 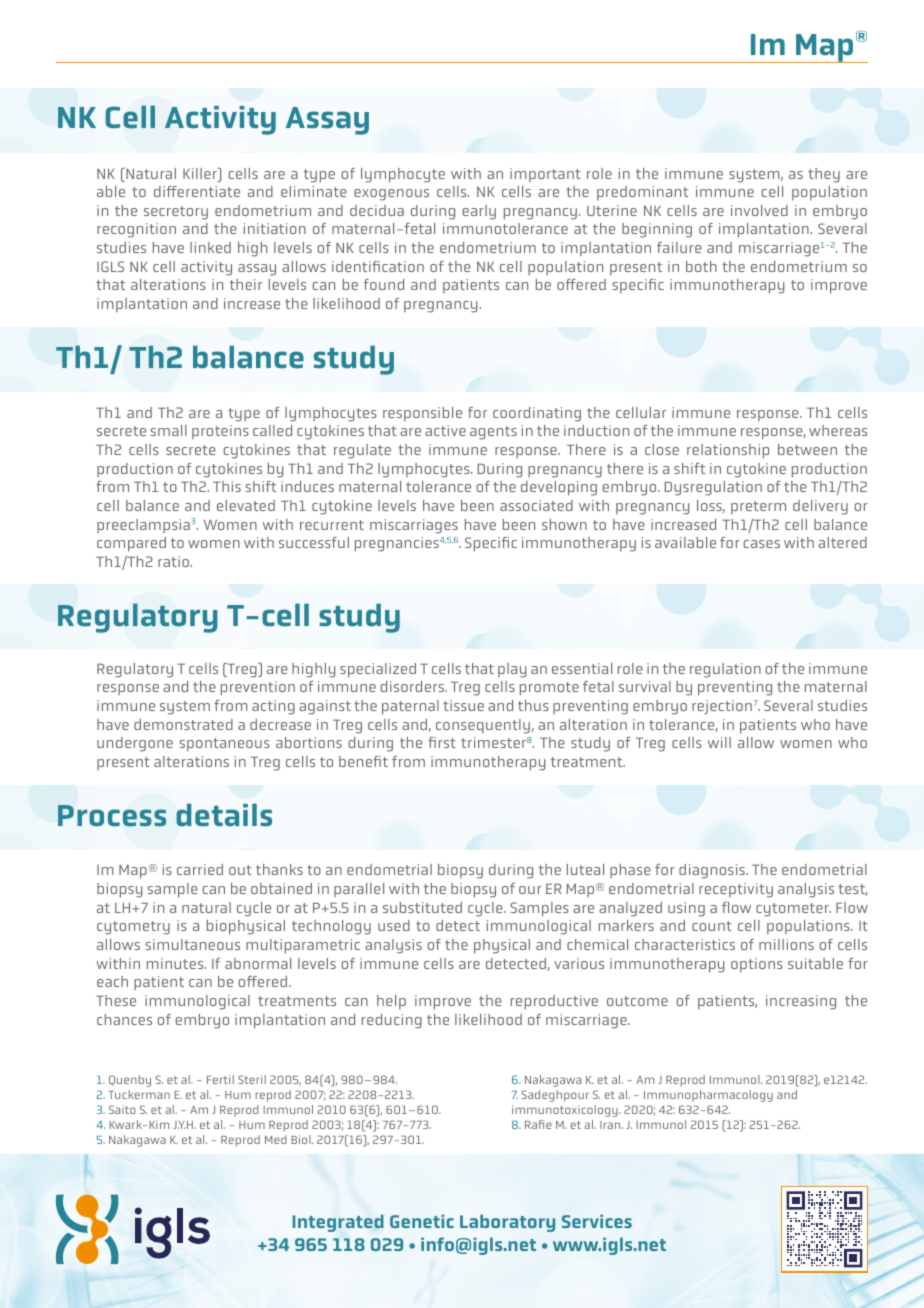 I want to click on relationship, so click(x=728, y=451).
